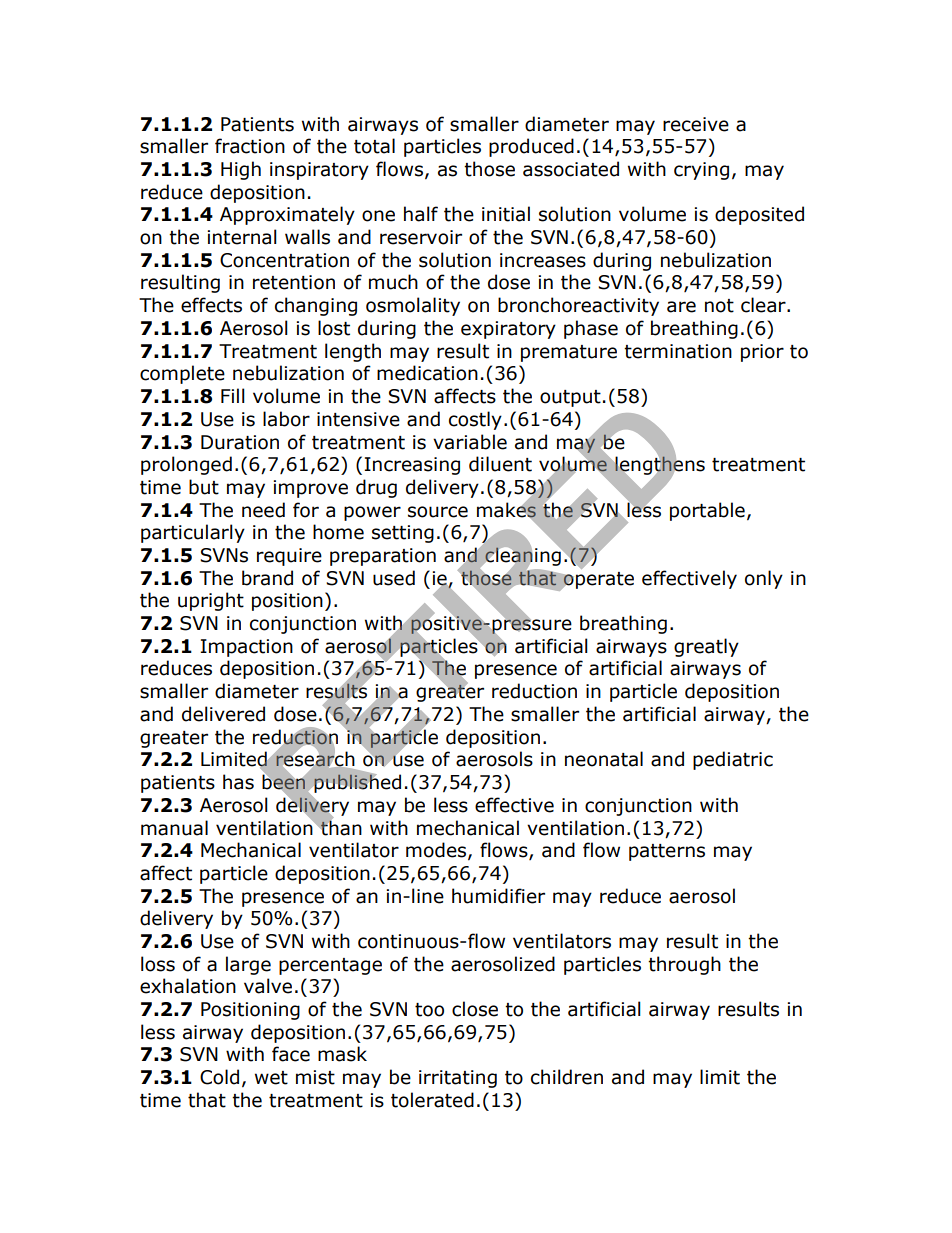 The height and width of the page is (1233, 952). Describe the element at coordinates (706, 647) in the page. I see `greatly` at that location.
